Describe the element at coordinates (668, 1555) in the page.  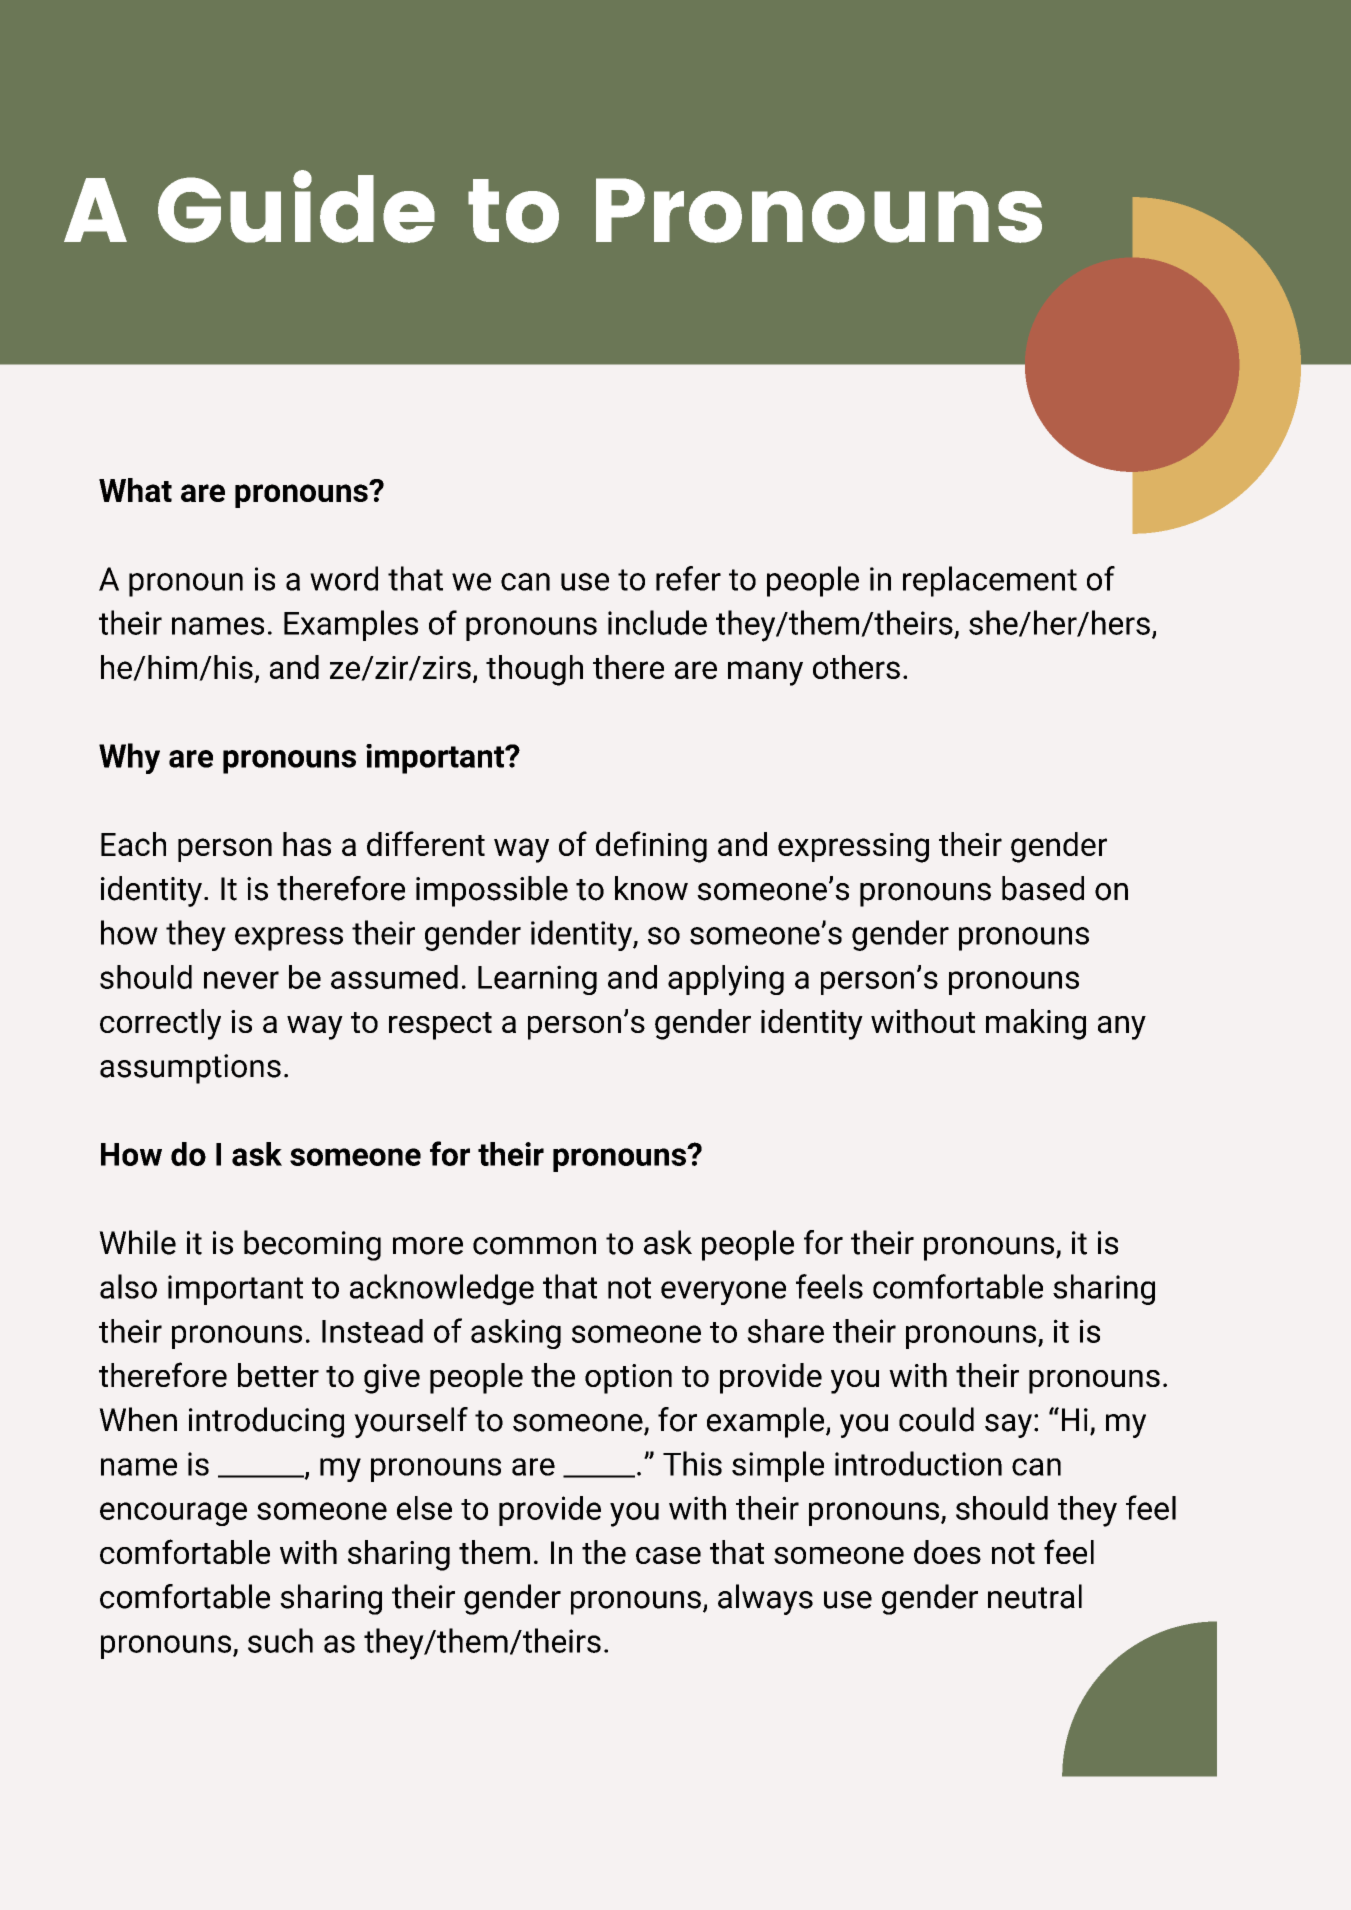
I see `case` at that location.
